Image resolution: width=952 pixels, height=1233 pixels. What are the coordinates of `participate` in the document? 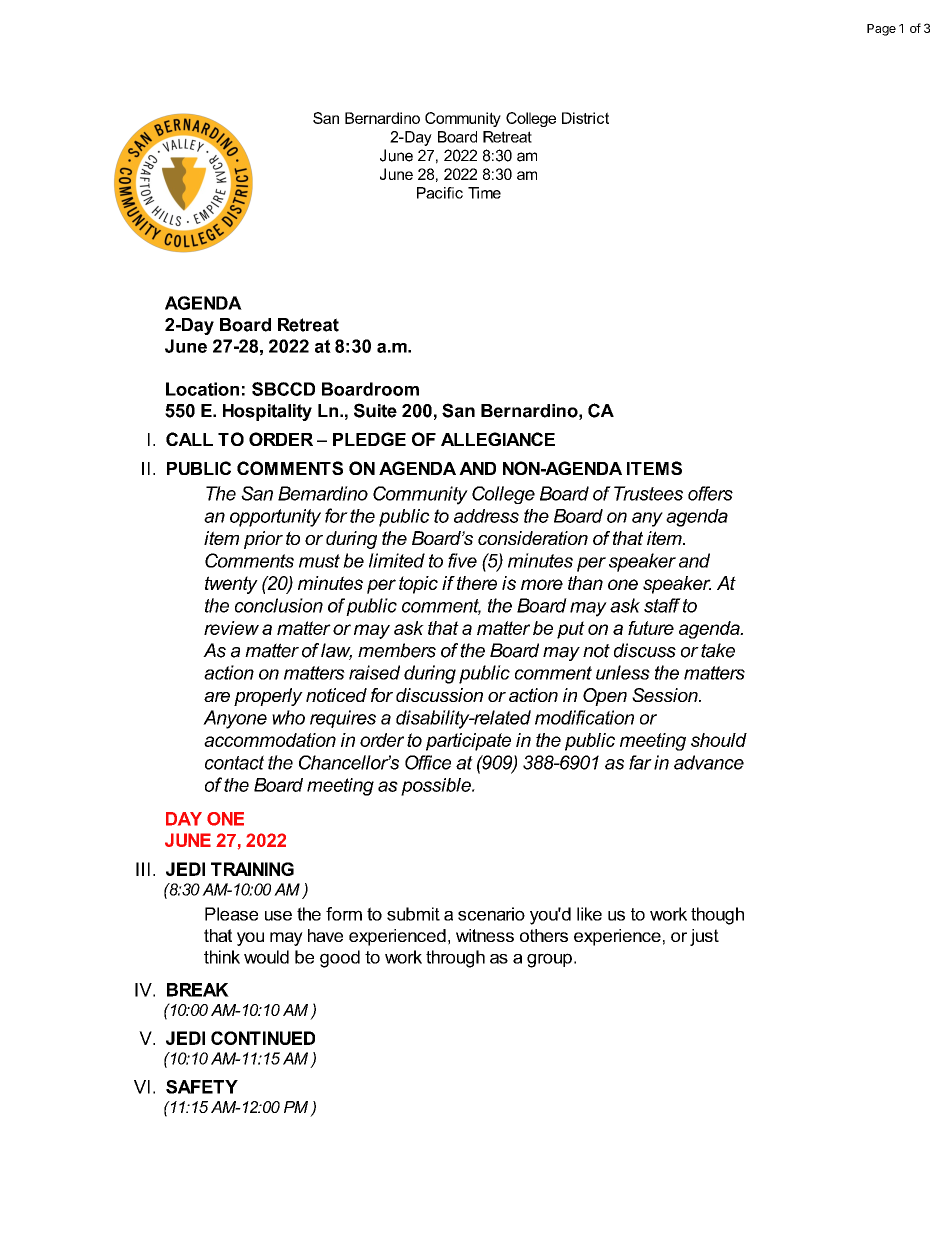 It's located at (468, 742).
